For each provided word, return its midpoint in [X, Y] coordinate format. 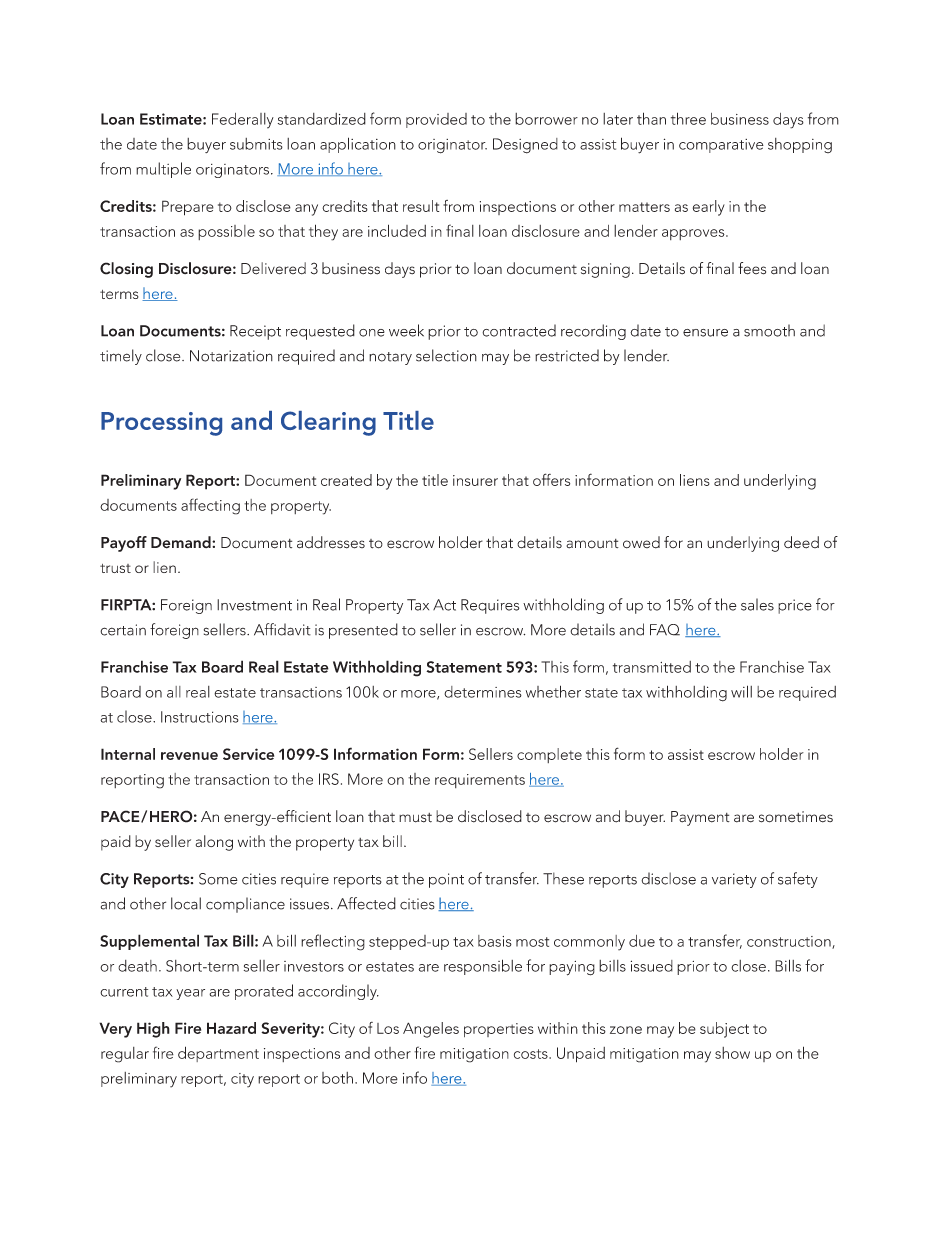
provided [436, 120]
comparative [721, 146]
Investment [254, 605]
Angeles [431, 1030]
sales [757, 604]
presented [363, 631]
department [218, 1054]
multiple [163, 170]
